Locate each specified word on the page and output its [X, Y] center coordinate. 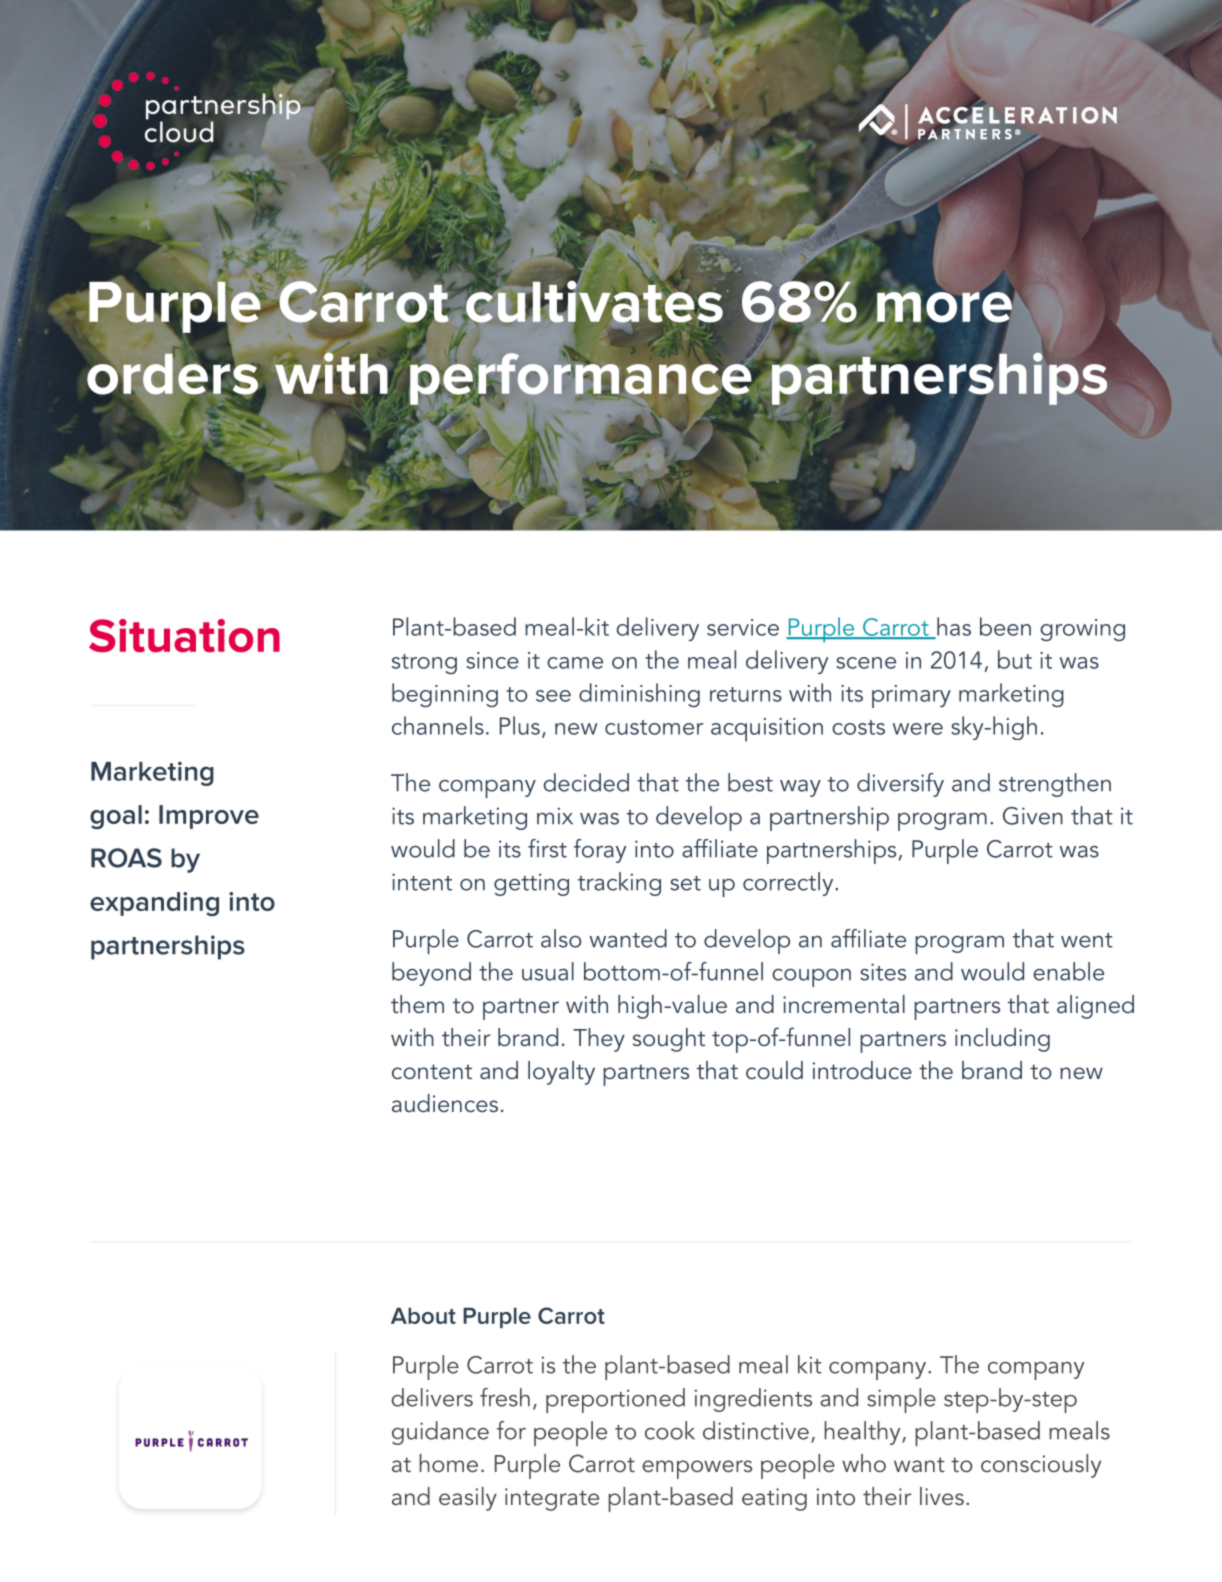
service [743, 627]
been [1005, 626]
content [432, 1072]
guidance [440, 1433]
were [918, 729]
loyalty [561, 1073]
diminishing [639, 695]
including [1002, 1040]
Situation [184, 636]
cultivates [594, 301]
